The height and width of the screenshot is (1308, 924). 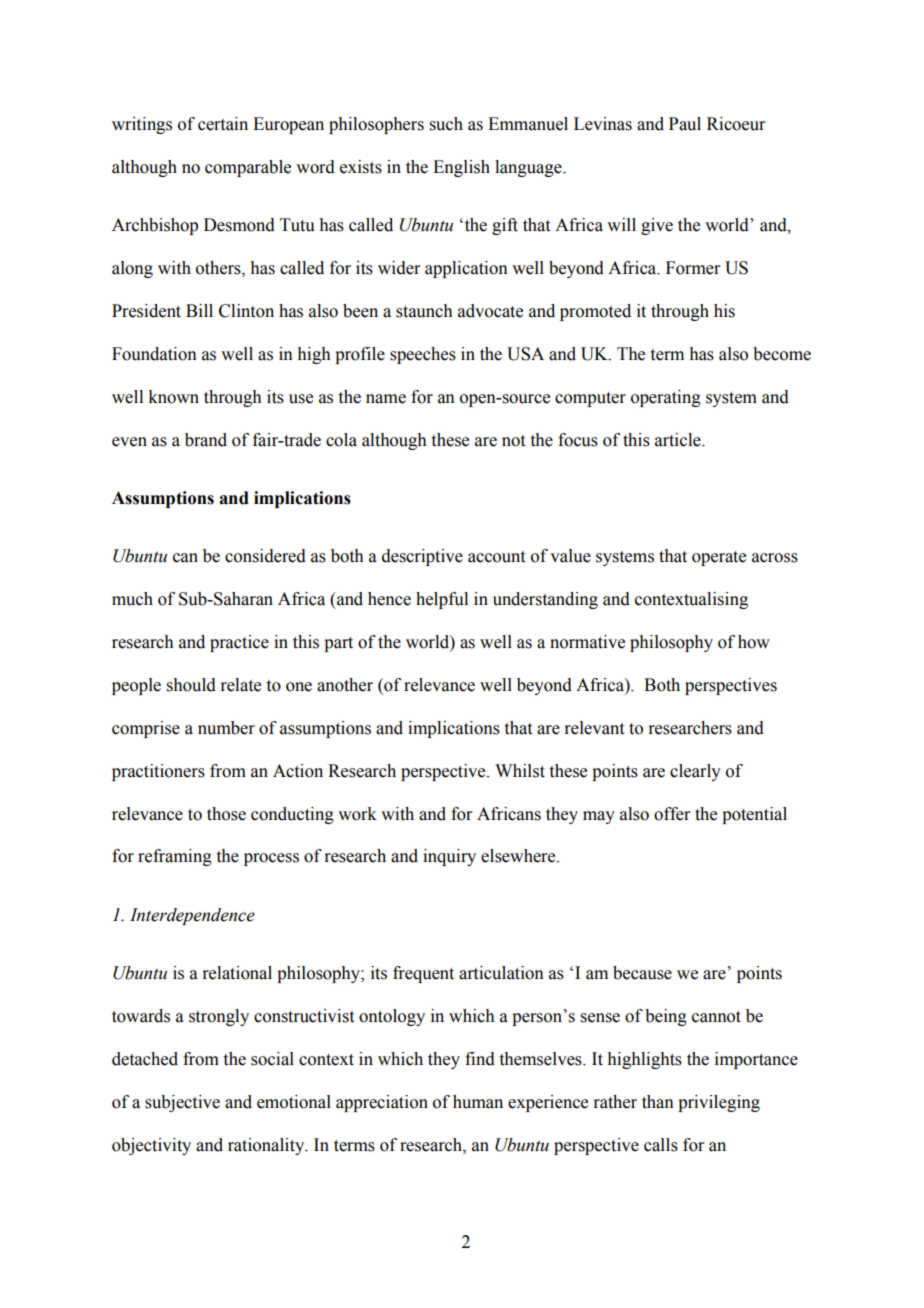 I want to click on speeches, so click(x=423, y=355).
